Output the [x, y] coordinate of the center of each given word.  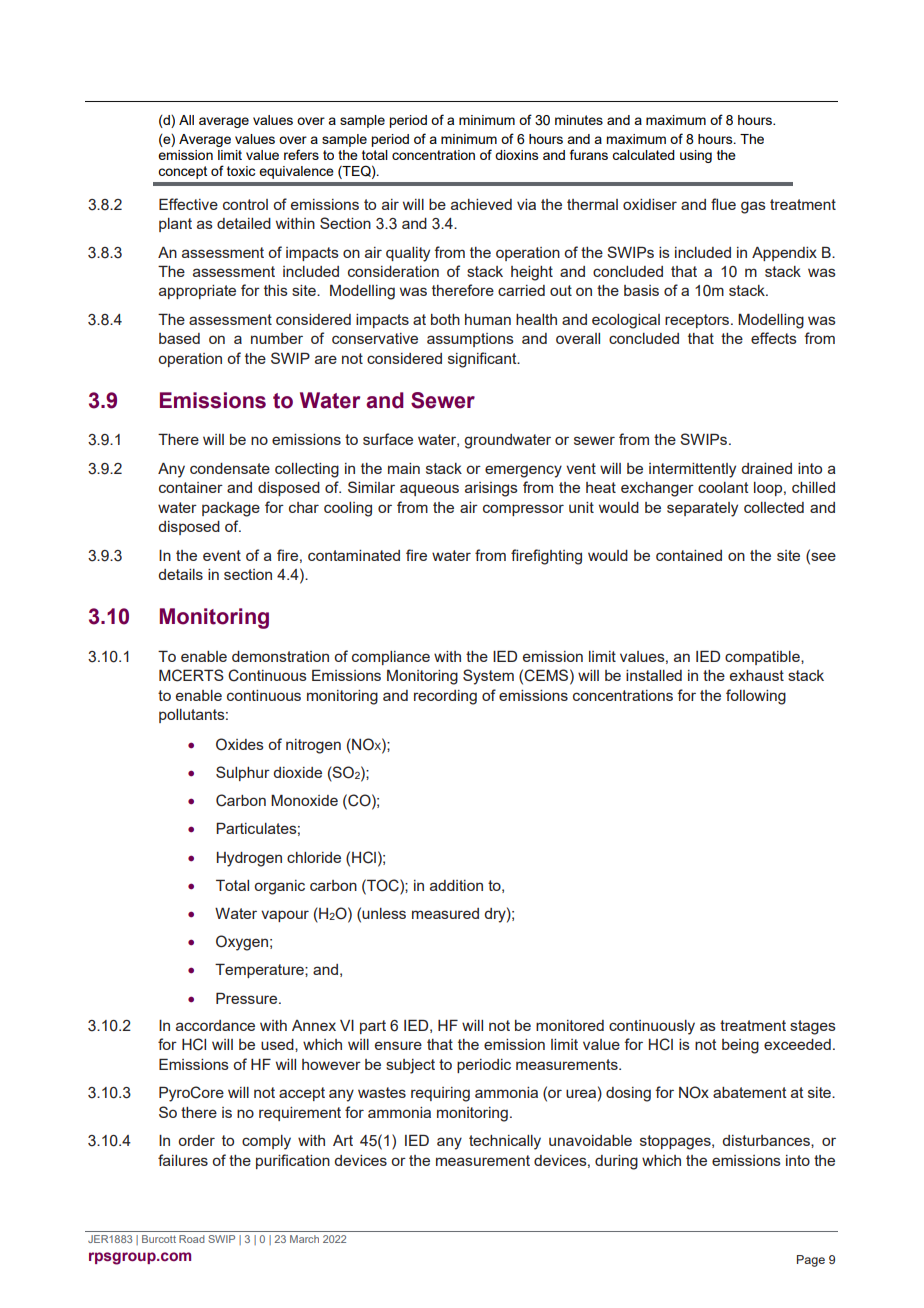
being [740, 1046]
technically [505, 1142]
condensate [230, 468]
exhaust [757, 675]
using [696, 156]
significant [483, 360]
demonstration [280, 656]
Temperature [260, 970]
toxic [241, 171]
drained [766, 468]
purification [293, 1161]
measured [445, 913]
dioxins [517, 155]
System [488, 677]
